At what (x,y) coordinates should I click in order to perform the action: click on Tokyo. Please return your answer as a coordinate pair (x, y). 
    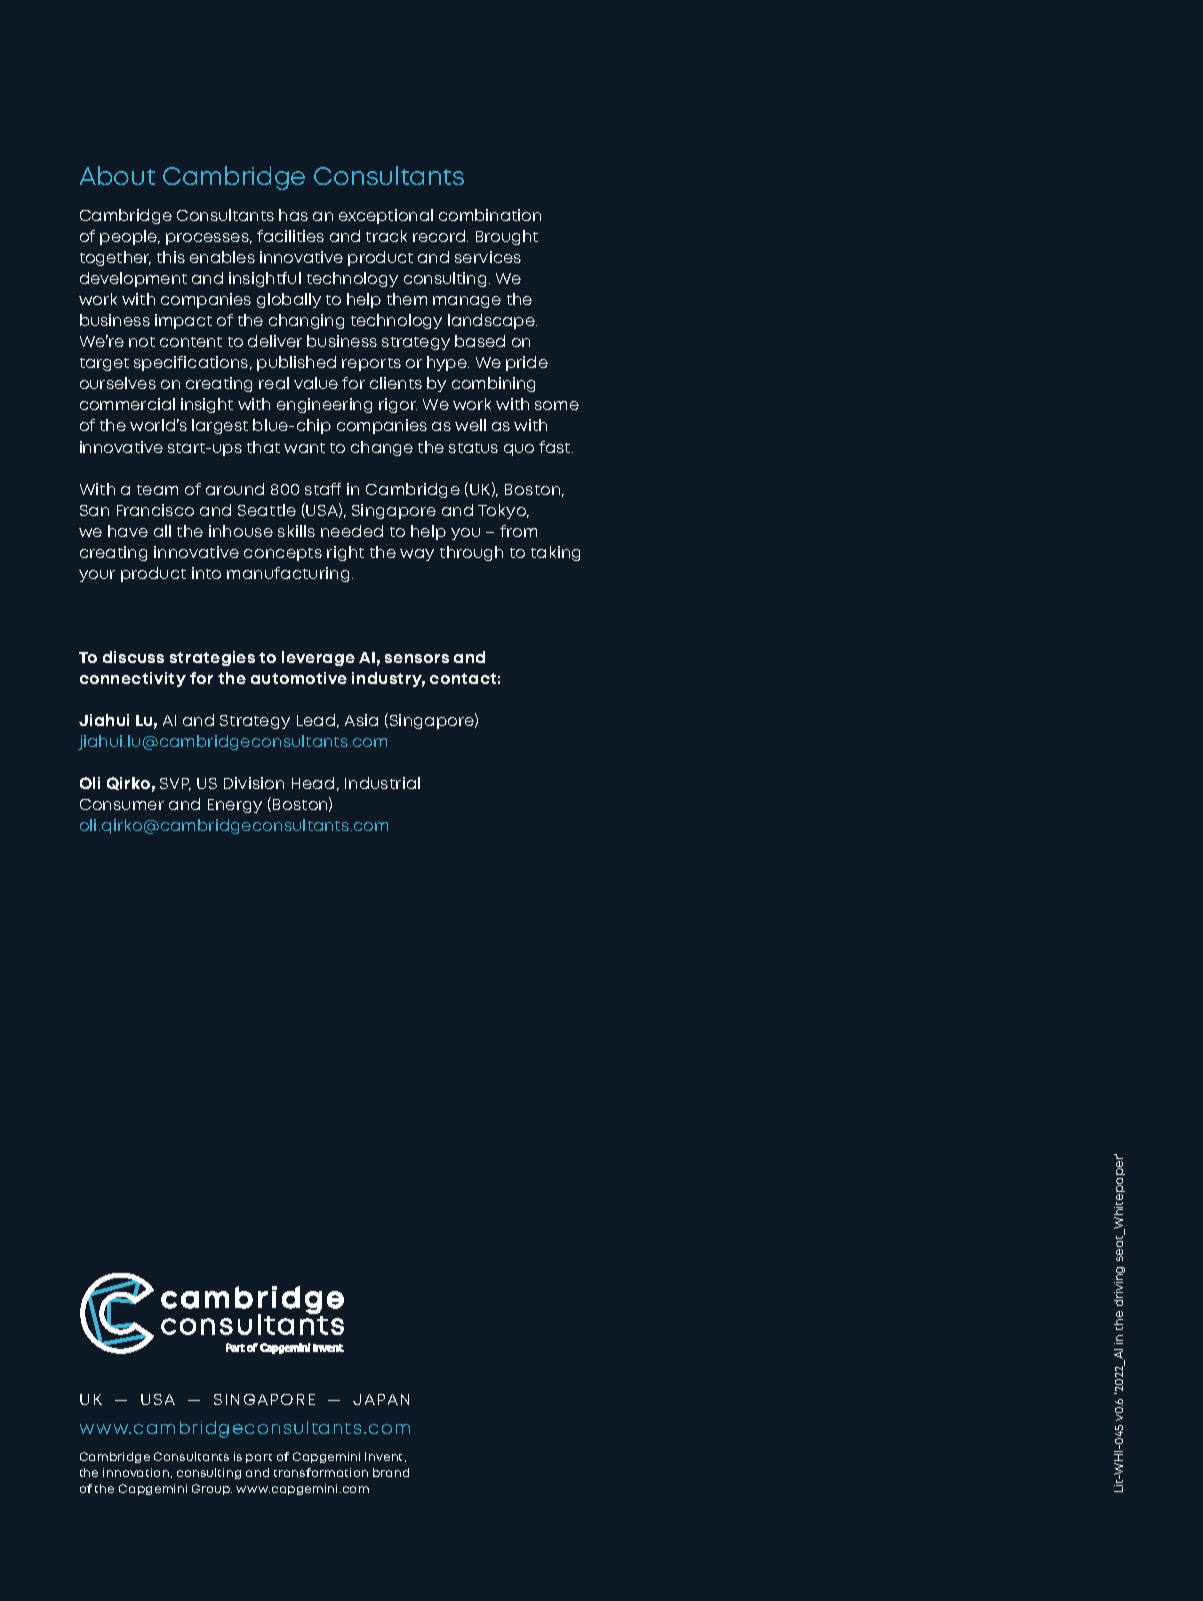
    Looking at the image, I should click on (503, 511).
